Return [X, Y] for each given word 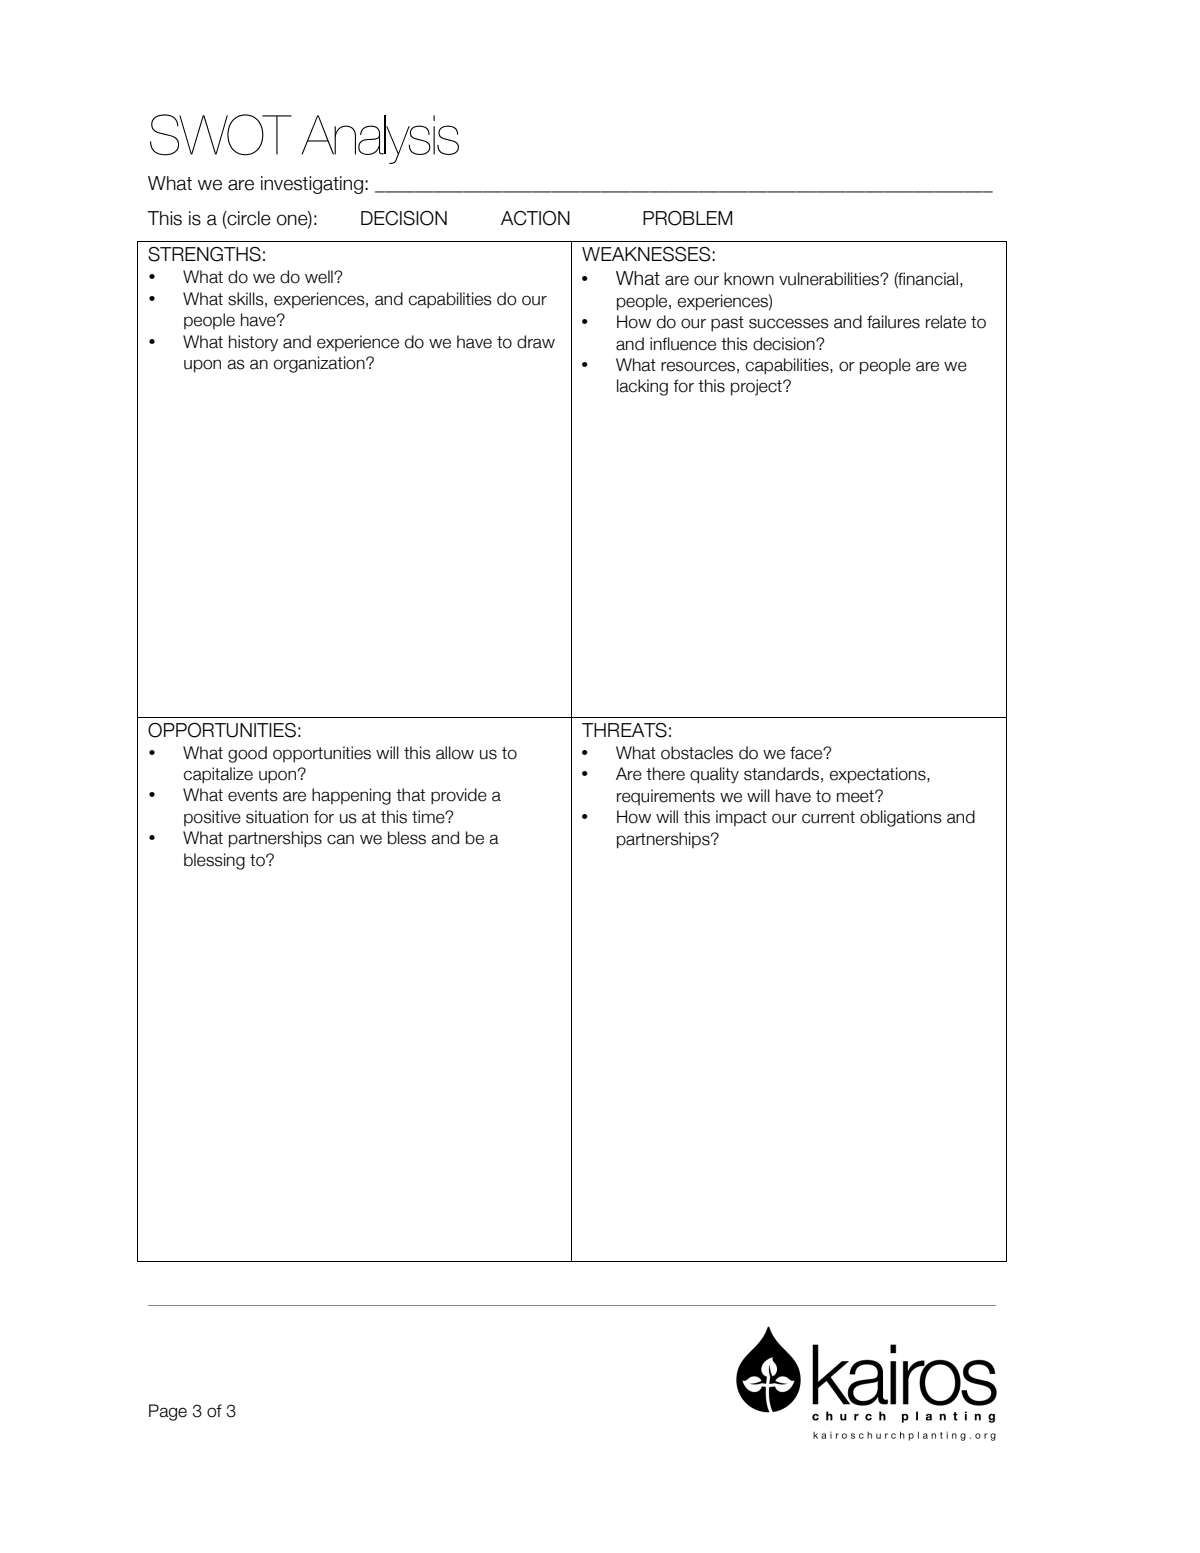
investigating [312, 185]
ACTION [535, 218]
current [828, 817]
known [749, 279]
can [340, 839]
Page [168, 1412]
